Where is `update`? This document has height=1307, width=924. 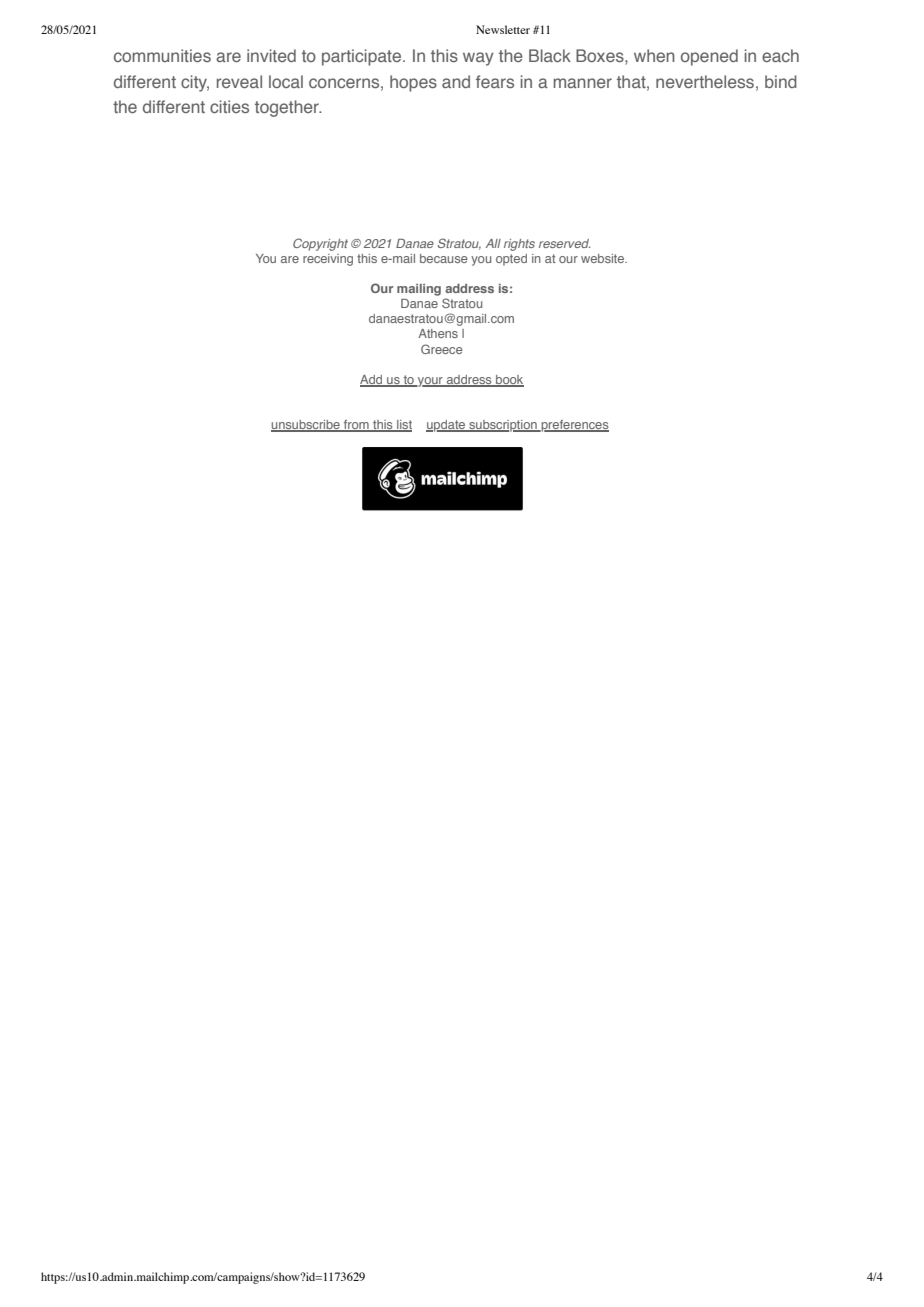 update is located at coordinates (447, 426).
